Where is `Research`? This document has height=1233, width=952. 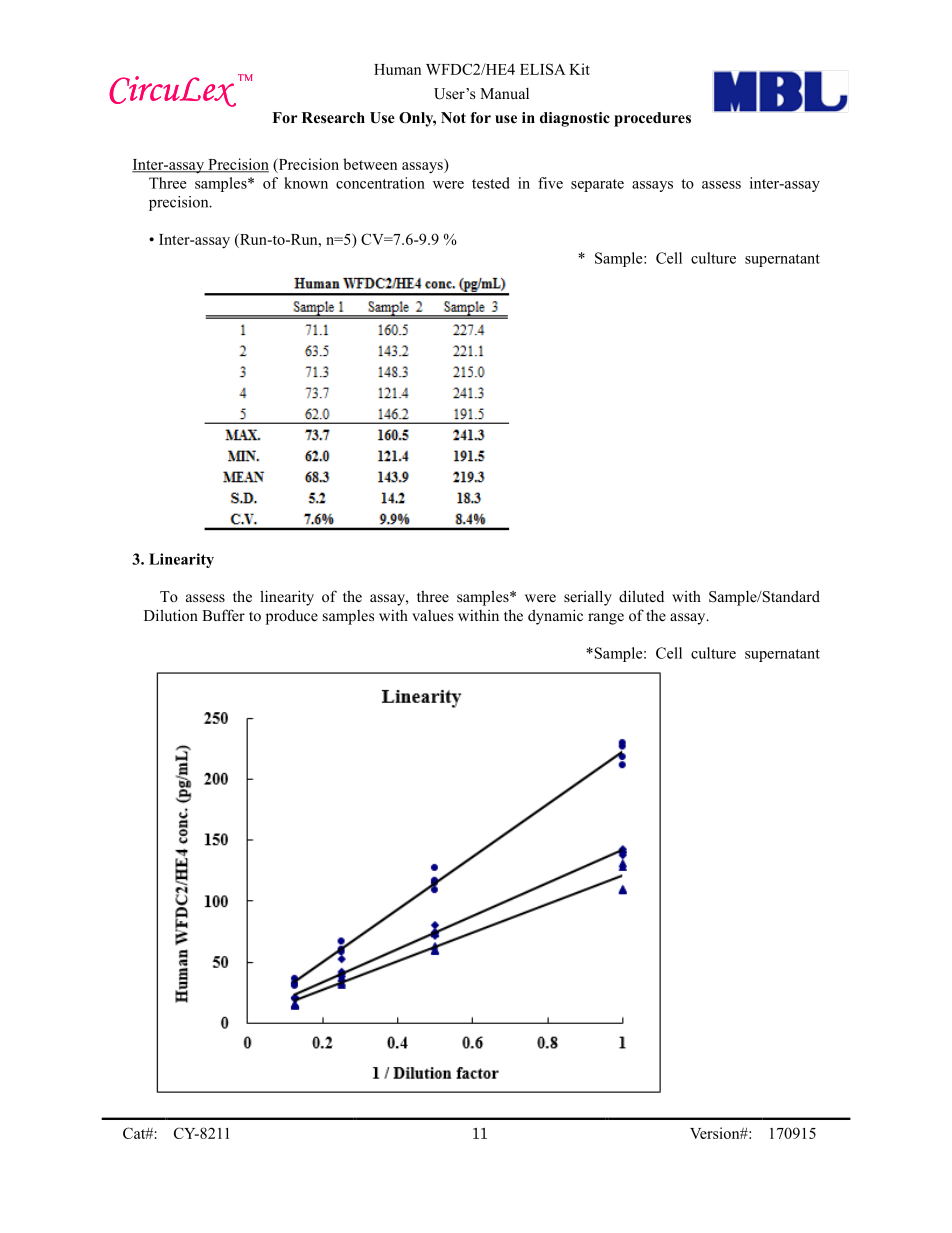 Research is located at coordinates (333, 117).
